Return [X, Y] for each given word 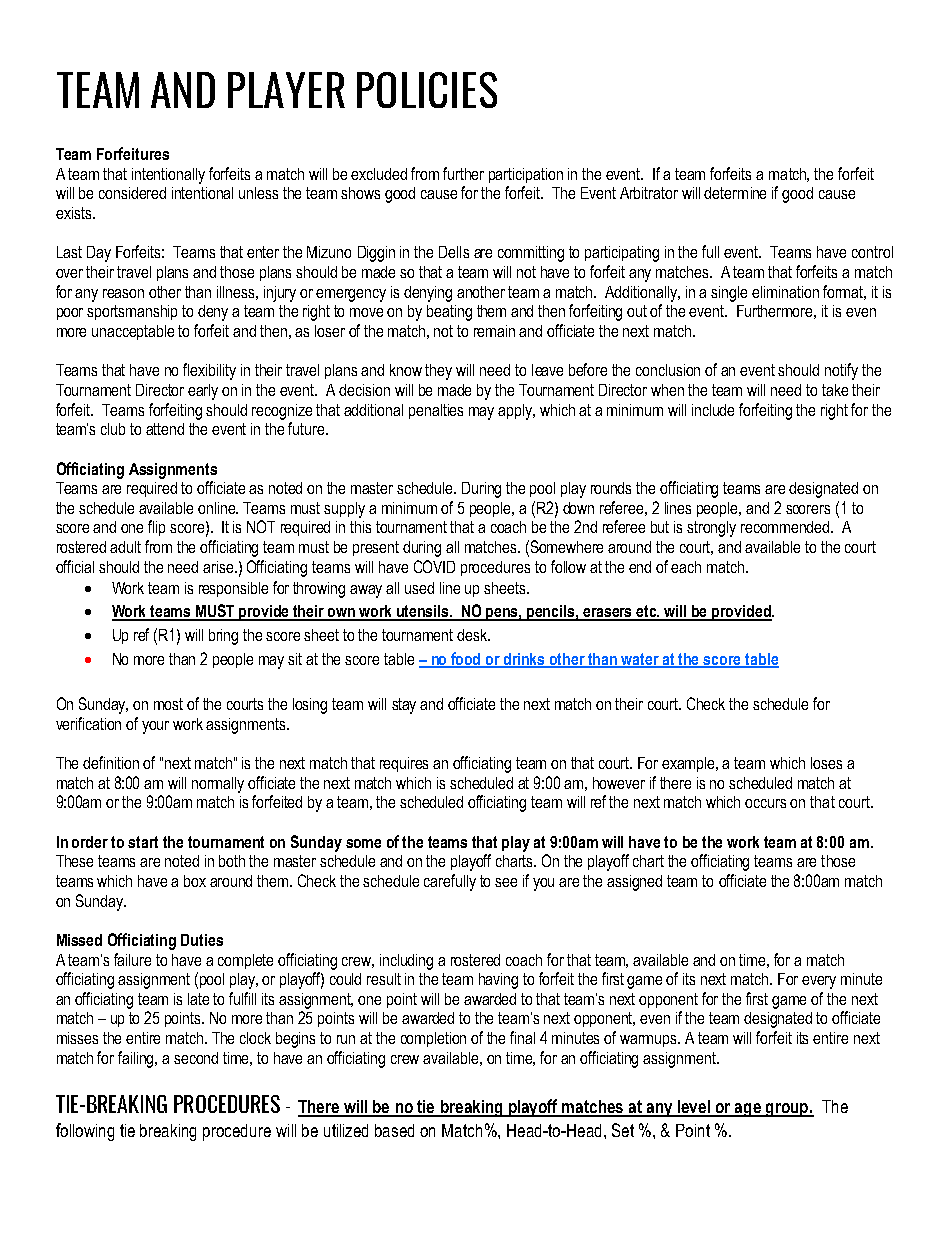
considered [132, 193]
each [686, 567]
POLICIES [427, 90]
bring [223, 637]
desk [473, 635]
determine [735, 193]
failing [137, 1059]
